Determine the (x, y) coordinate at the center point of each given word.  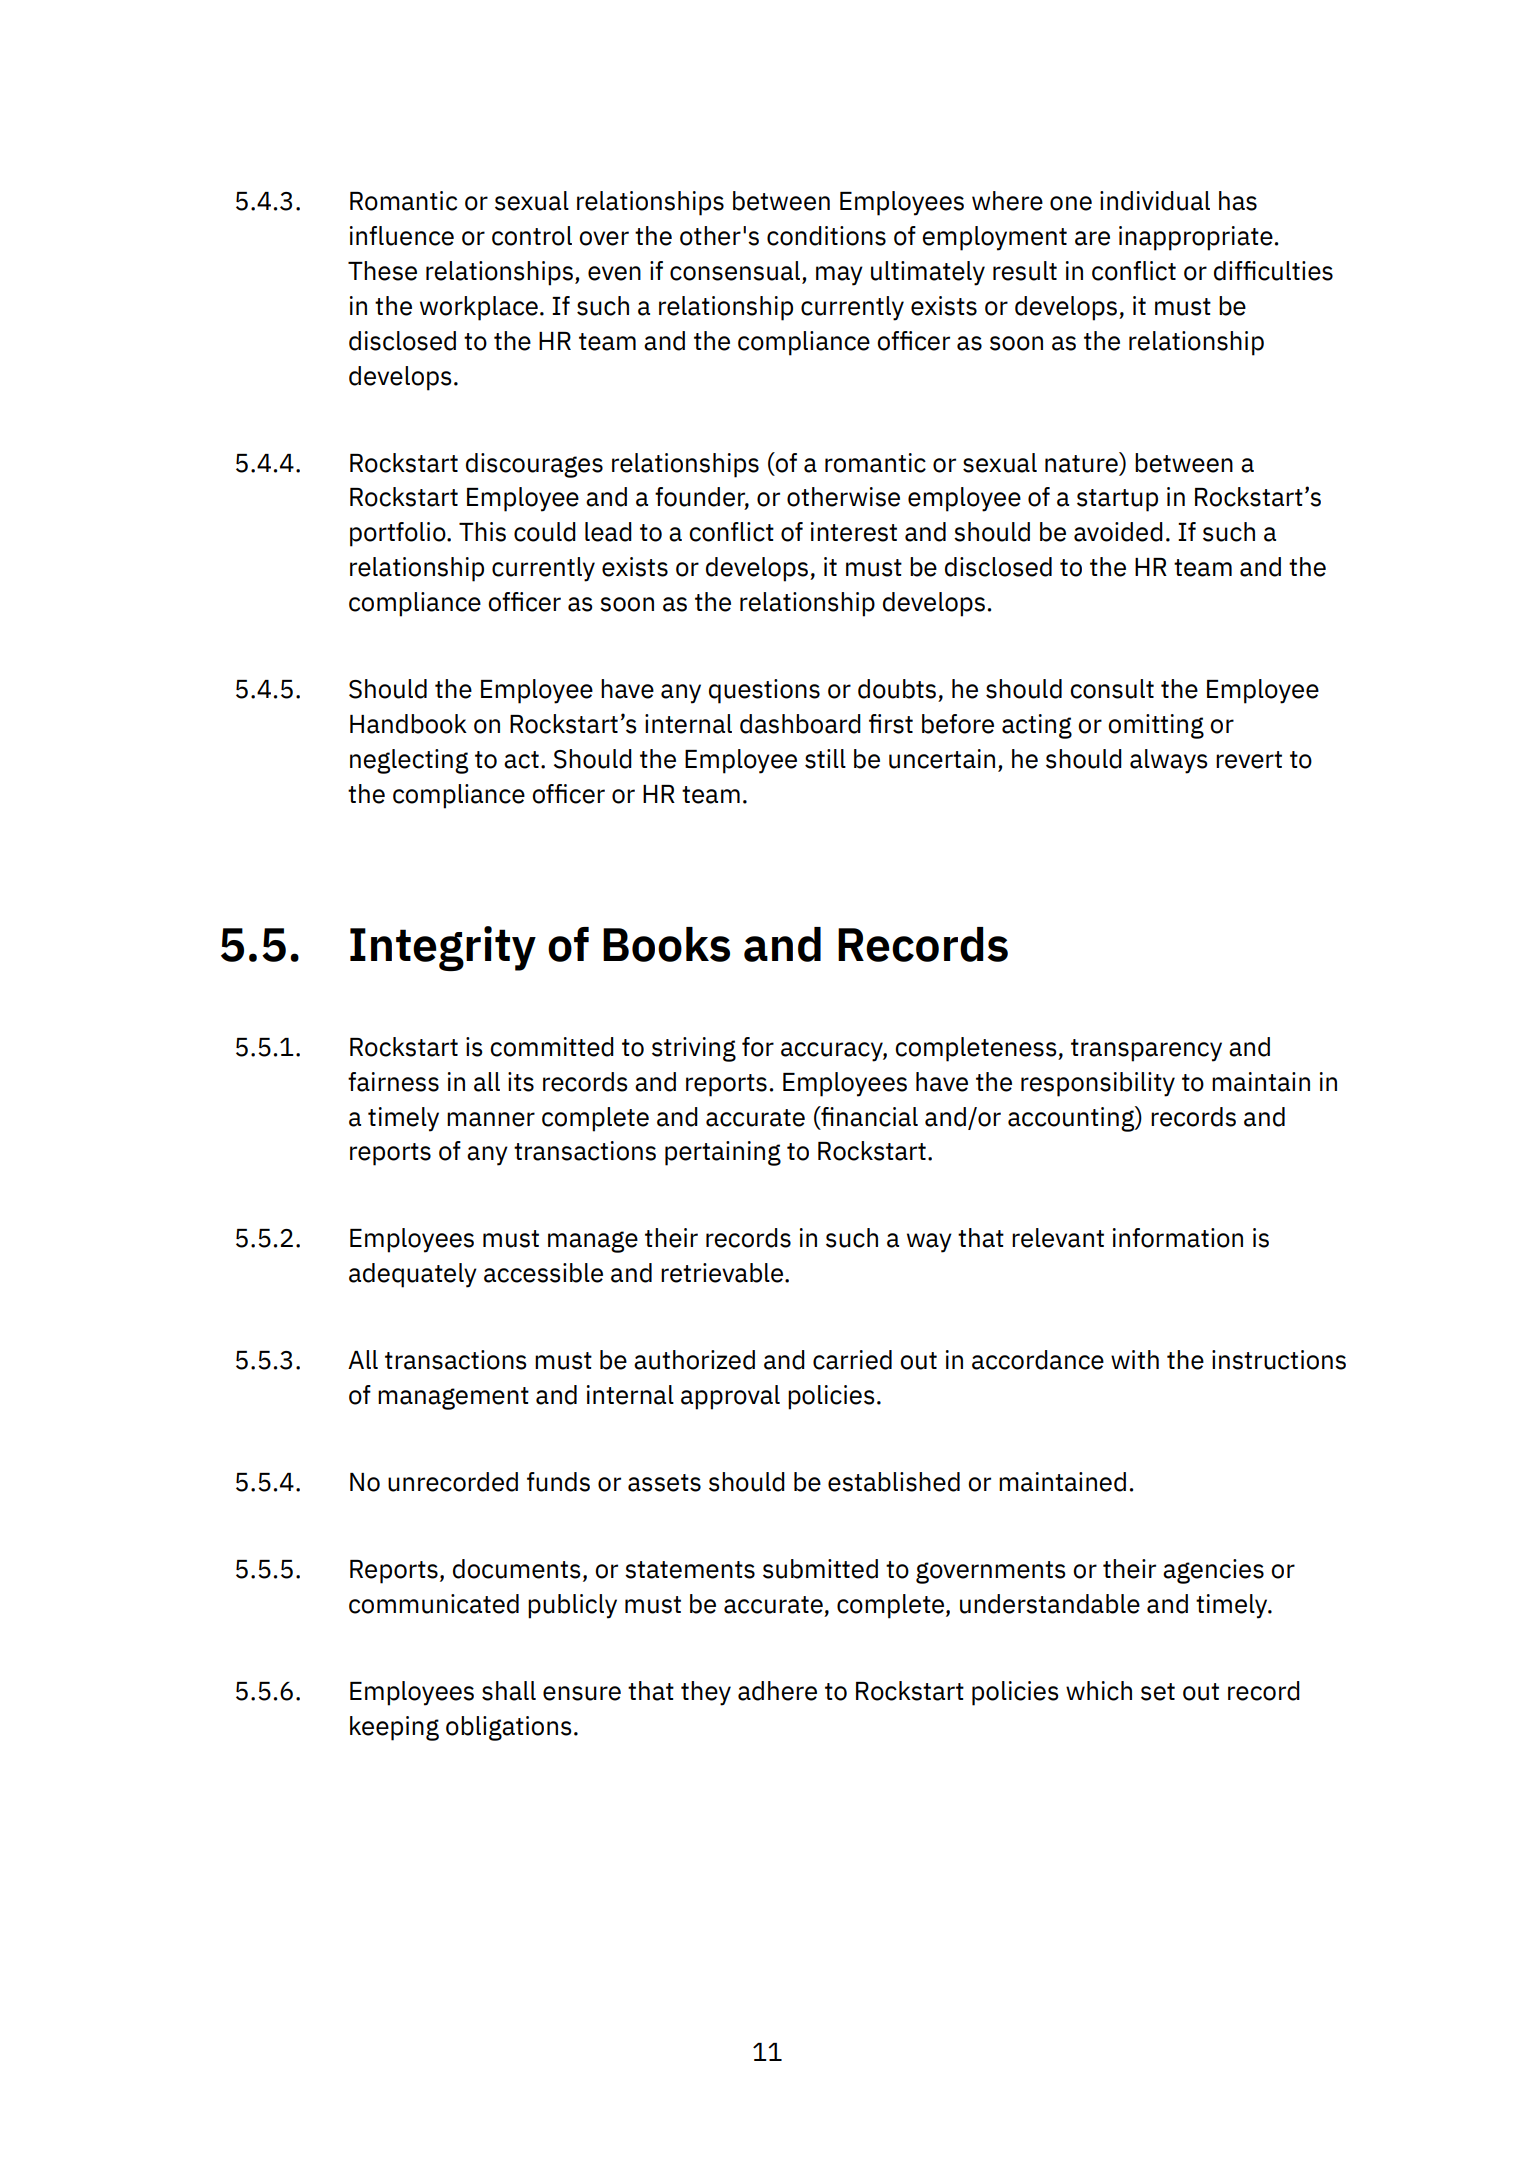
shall (509, 1691)
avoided (1118, 532)
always (1169, 761)
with (1135, 1359)
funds (558, 1482)
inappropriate (1196, 238)
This (482, 532)
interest (854, 532)
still (825, 759)
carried (852, 1360)
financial (868, 1116)
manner (491, 1119)
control (532, 236)
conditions (826, 236)
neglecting (409, 761)
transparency (1146, 1050)
